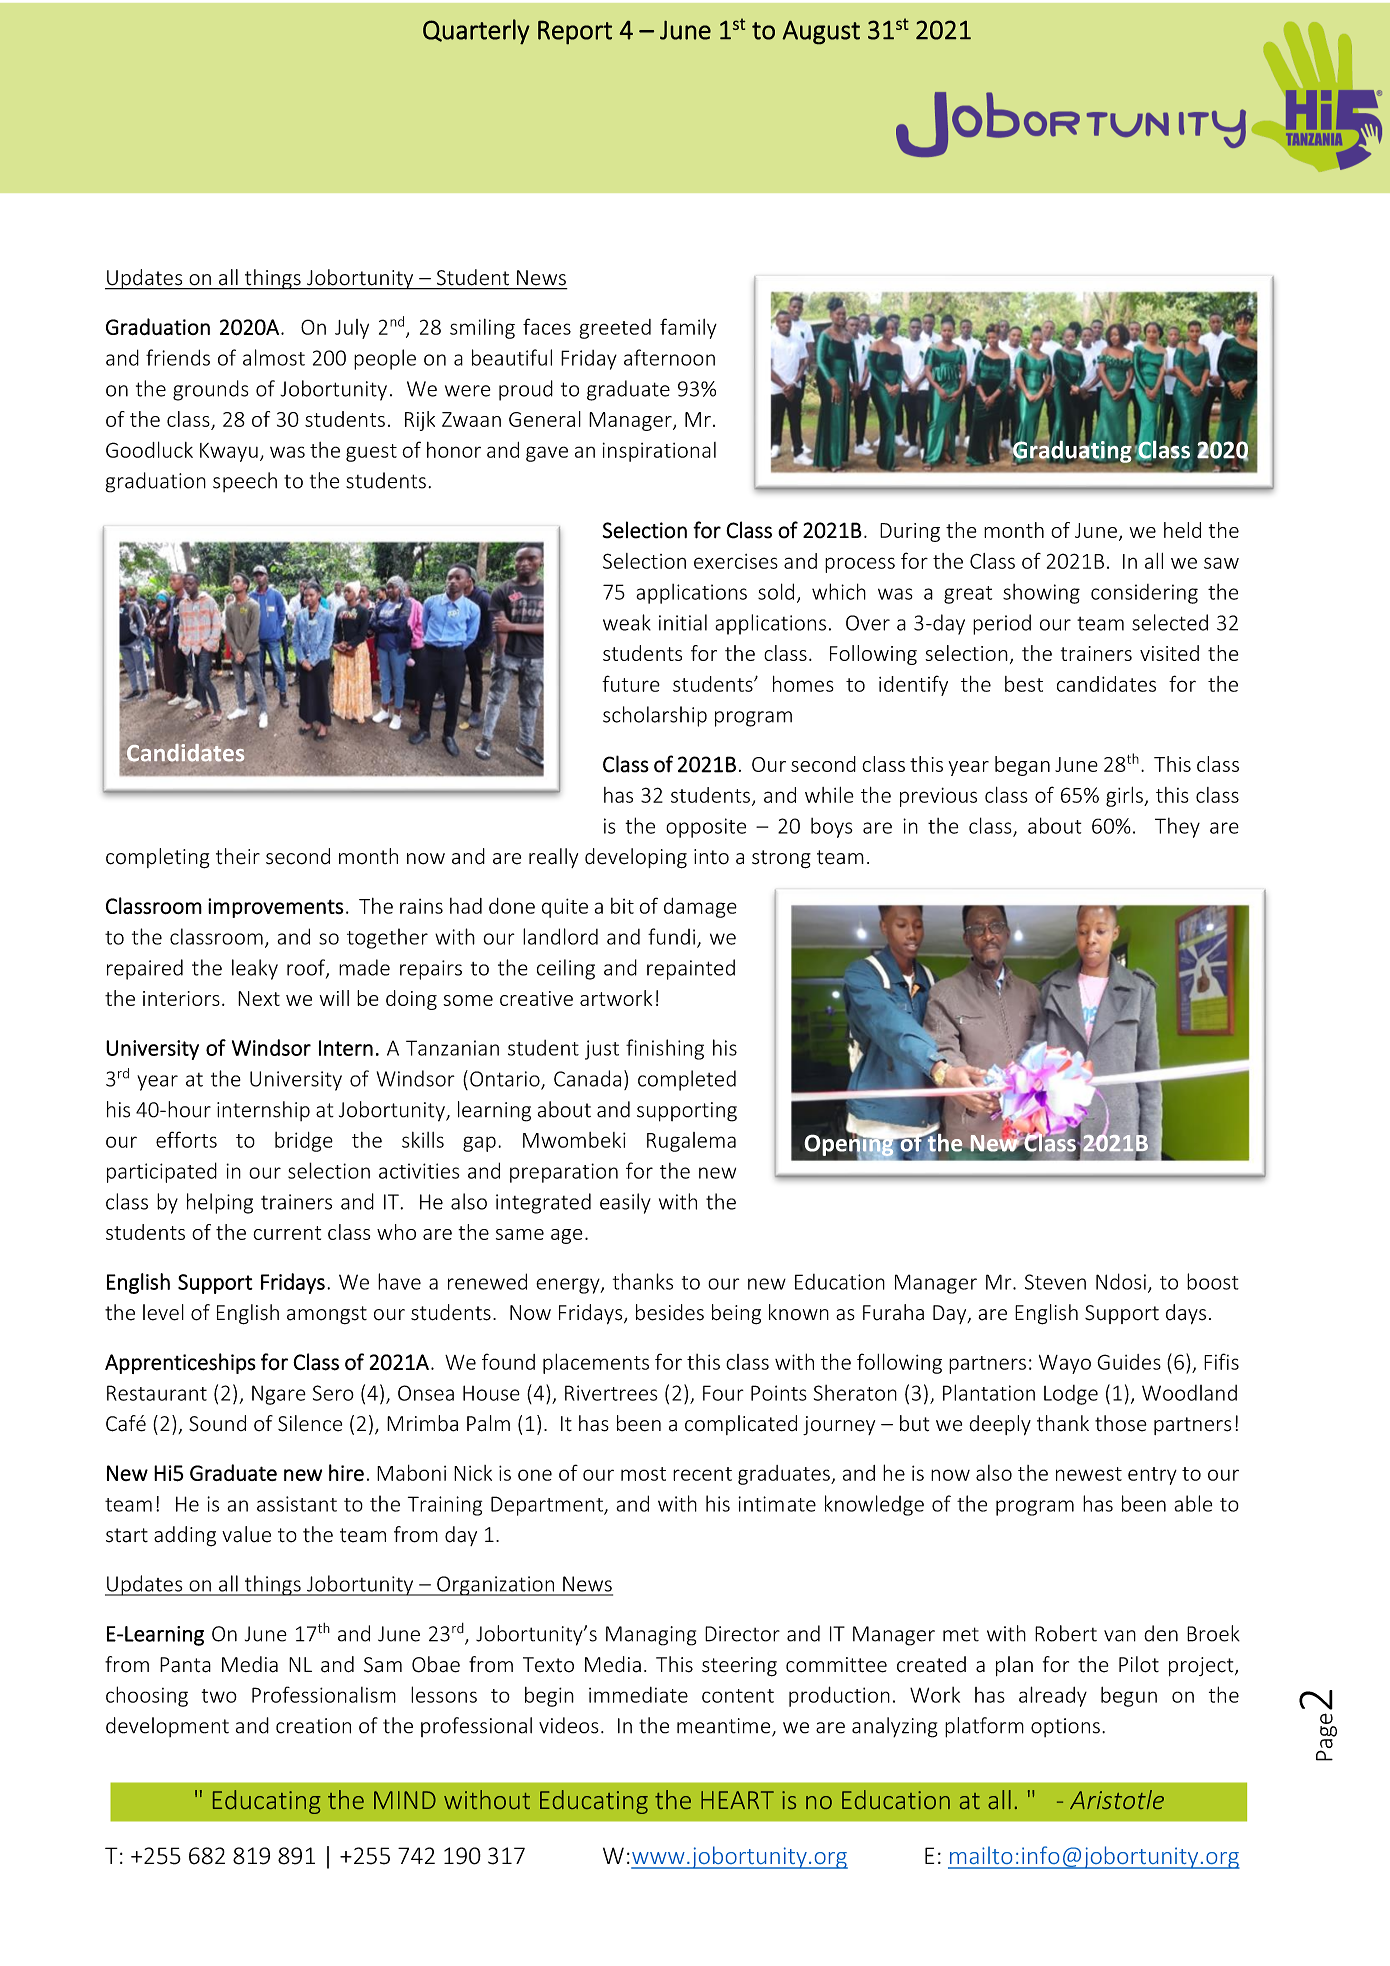  I want to click on creation, so click(313, 1726).
